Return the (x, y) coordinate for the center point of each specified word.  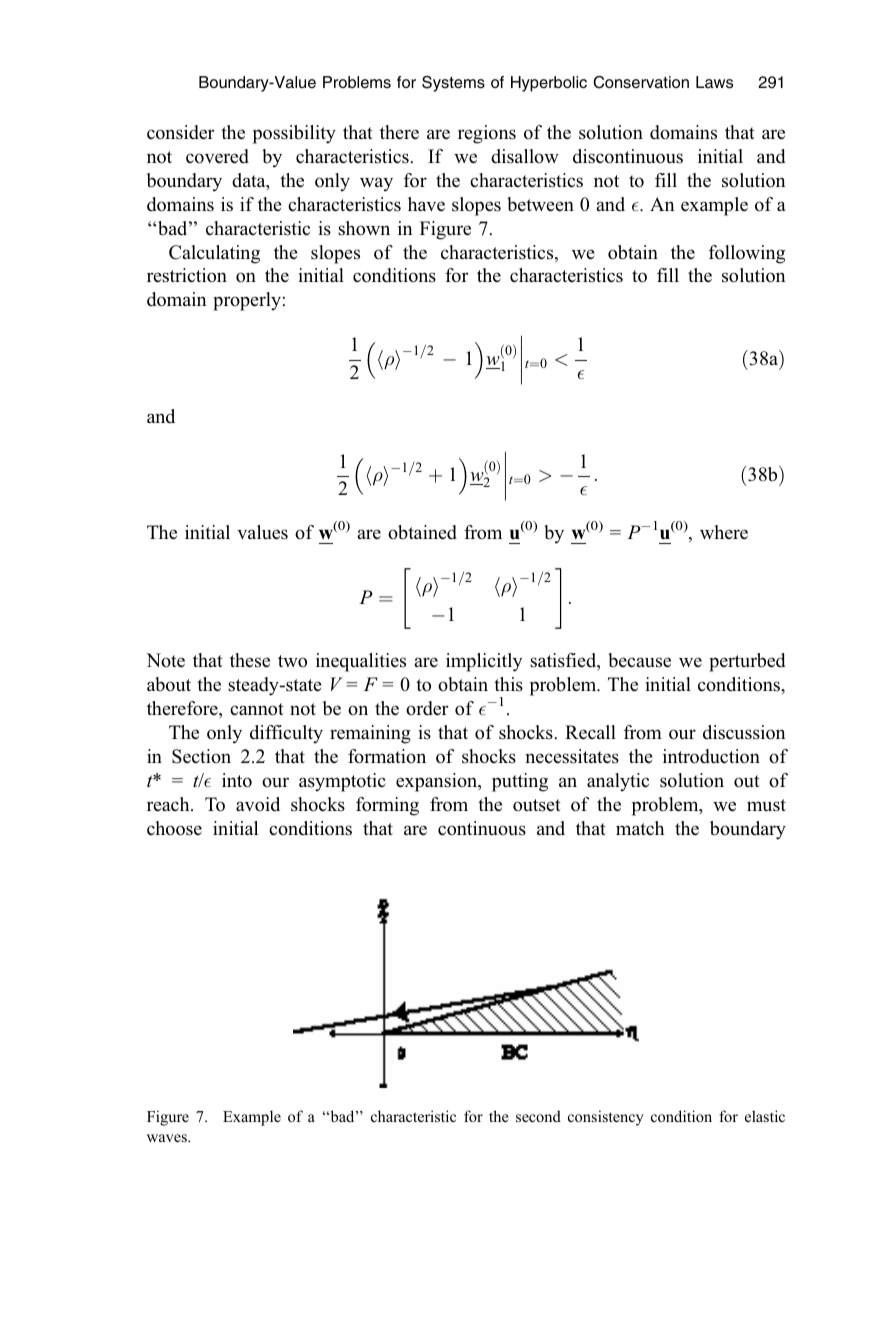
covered (217, 156)
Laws (714, 82)
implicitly (484, 662)
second (538, 1116)
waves (168, 1138)
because (639, 660)
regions (487, 134)
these (250, 660)
